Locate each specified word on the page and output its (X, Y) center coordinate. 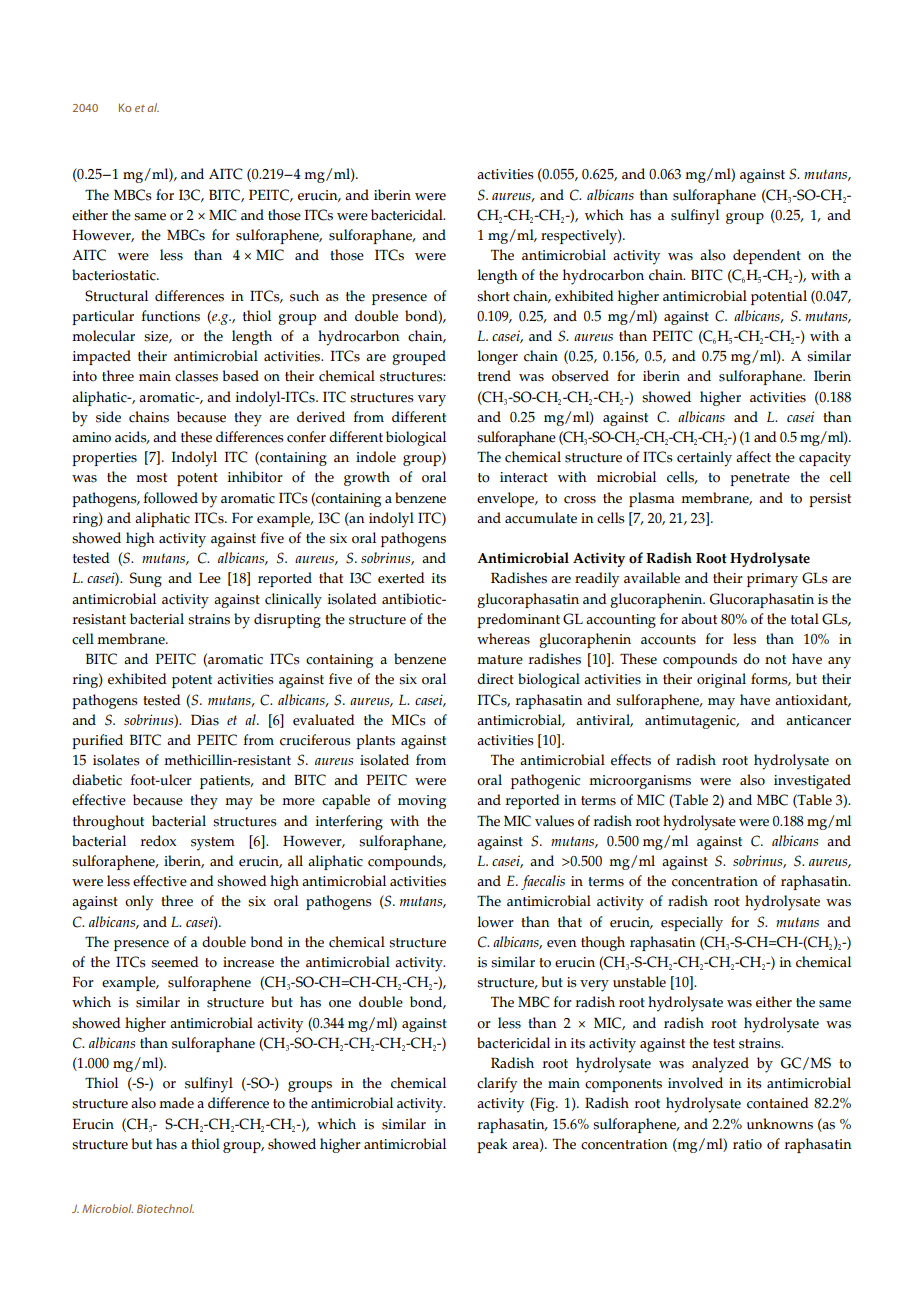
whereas (503, 639)
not (775, 660)
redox (158, 841)
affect (753, 457)
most (151, 478)
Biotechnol (165, 1208)
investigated (812, 781)
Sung (146, 579)
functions (170, 316)
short (493, 296)
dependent (767, 256)
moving (422, 802)
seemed (175, 962)
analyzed (720, 1065)
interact (524, 477)
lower (495, 922)
